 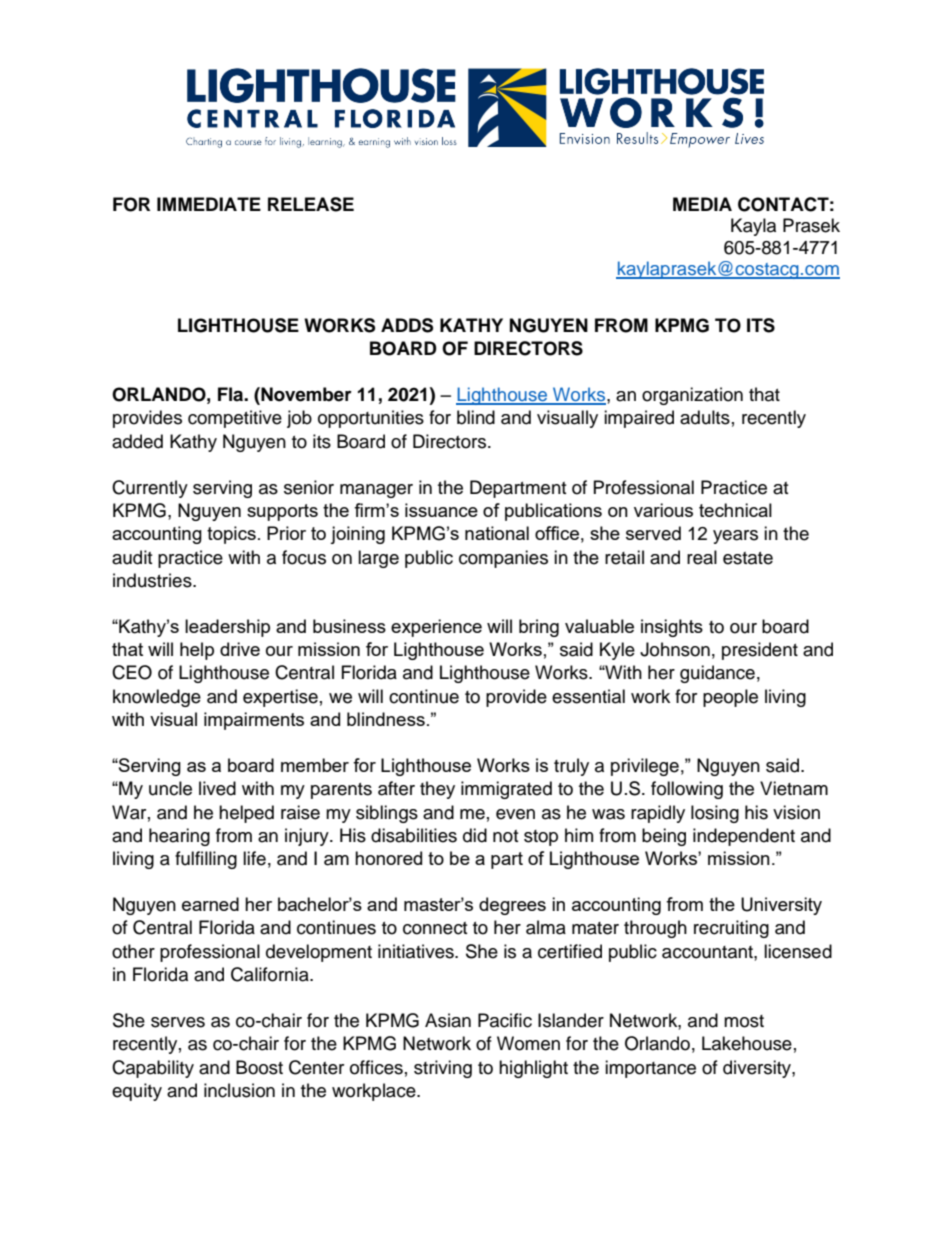 What do you see at coordinates (717, 674) in the image?
I see `guidance` at bounding box center [717, 674].
